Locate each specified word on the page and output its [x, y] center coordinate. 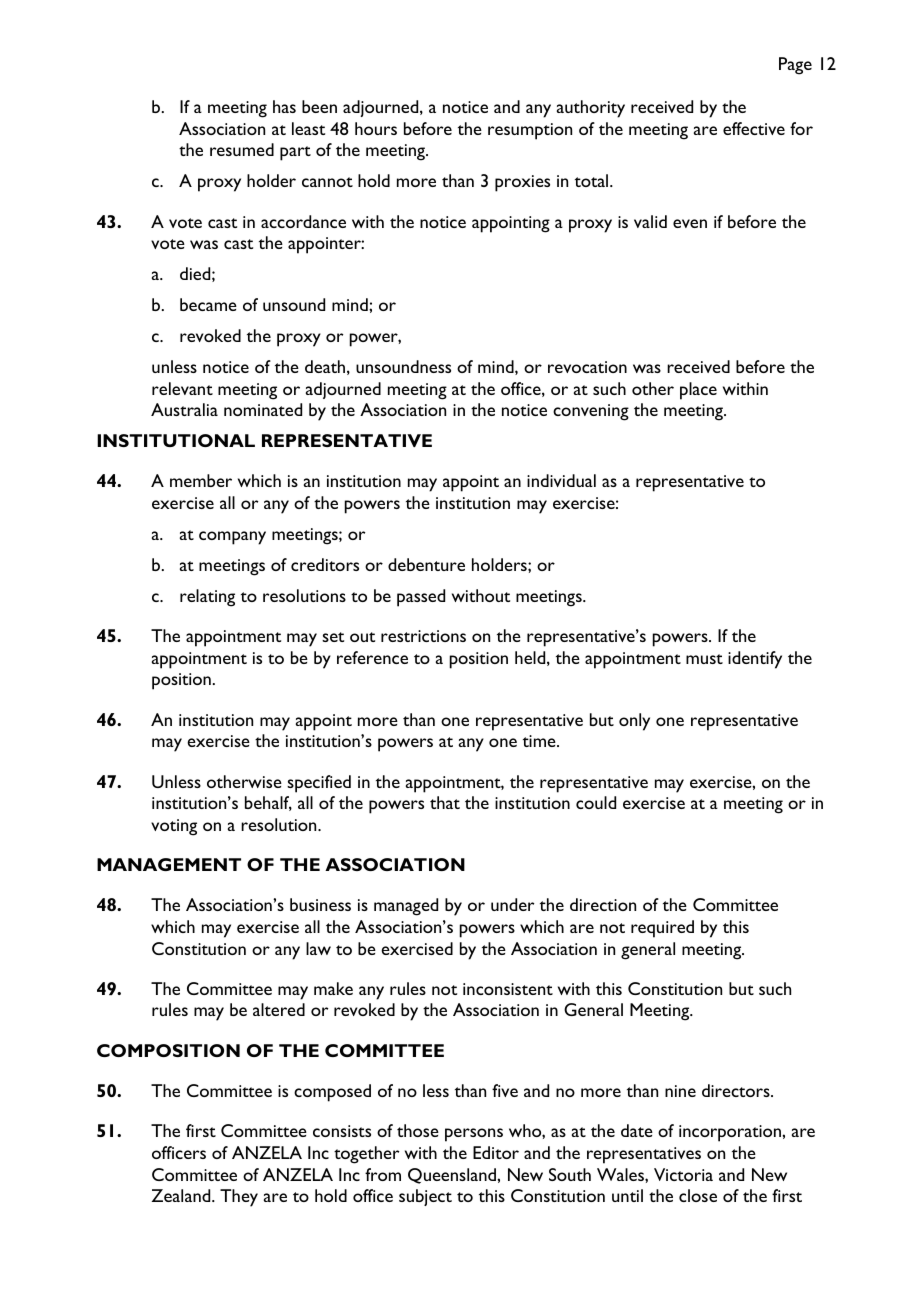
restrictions [423, 636]
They [239, 1198]
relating [207, 598]
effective [754, 128]
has [284, 106]
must [704, 659]
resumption [530, 131]
